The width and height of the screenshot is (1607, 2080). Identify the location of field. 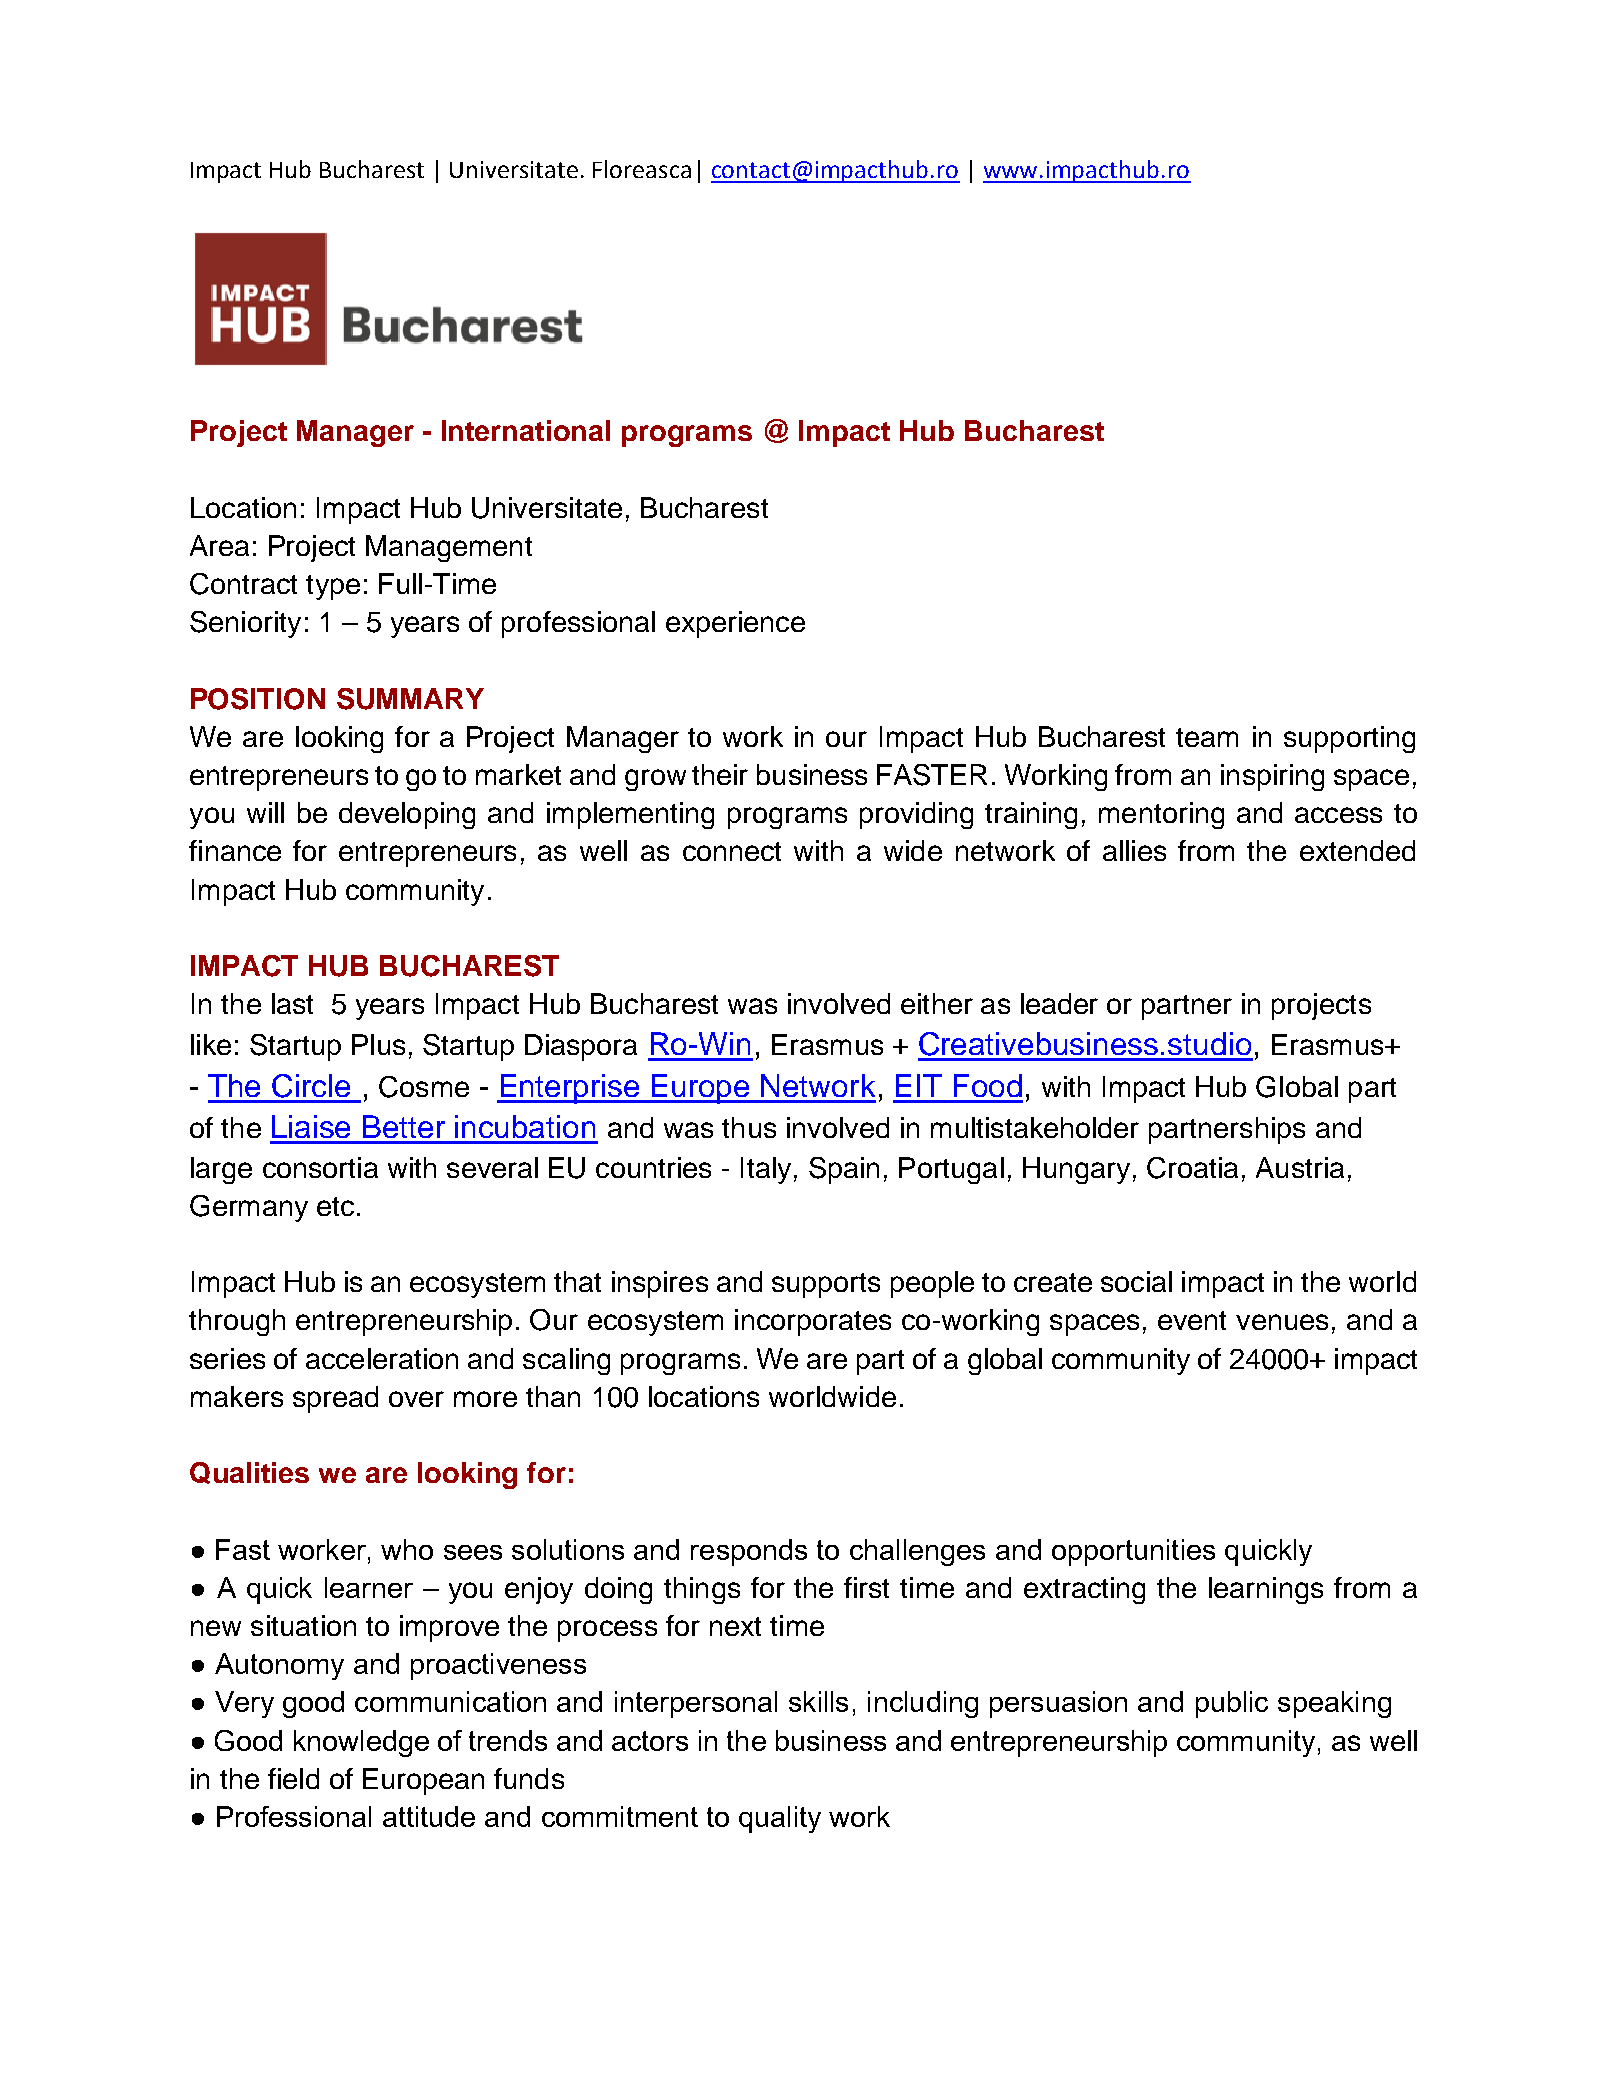
(293, 1778).
